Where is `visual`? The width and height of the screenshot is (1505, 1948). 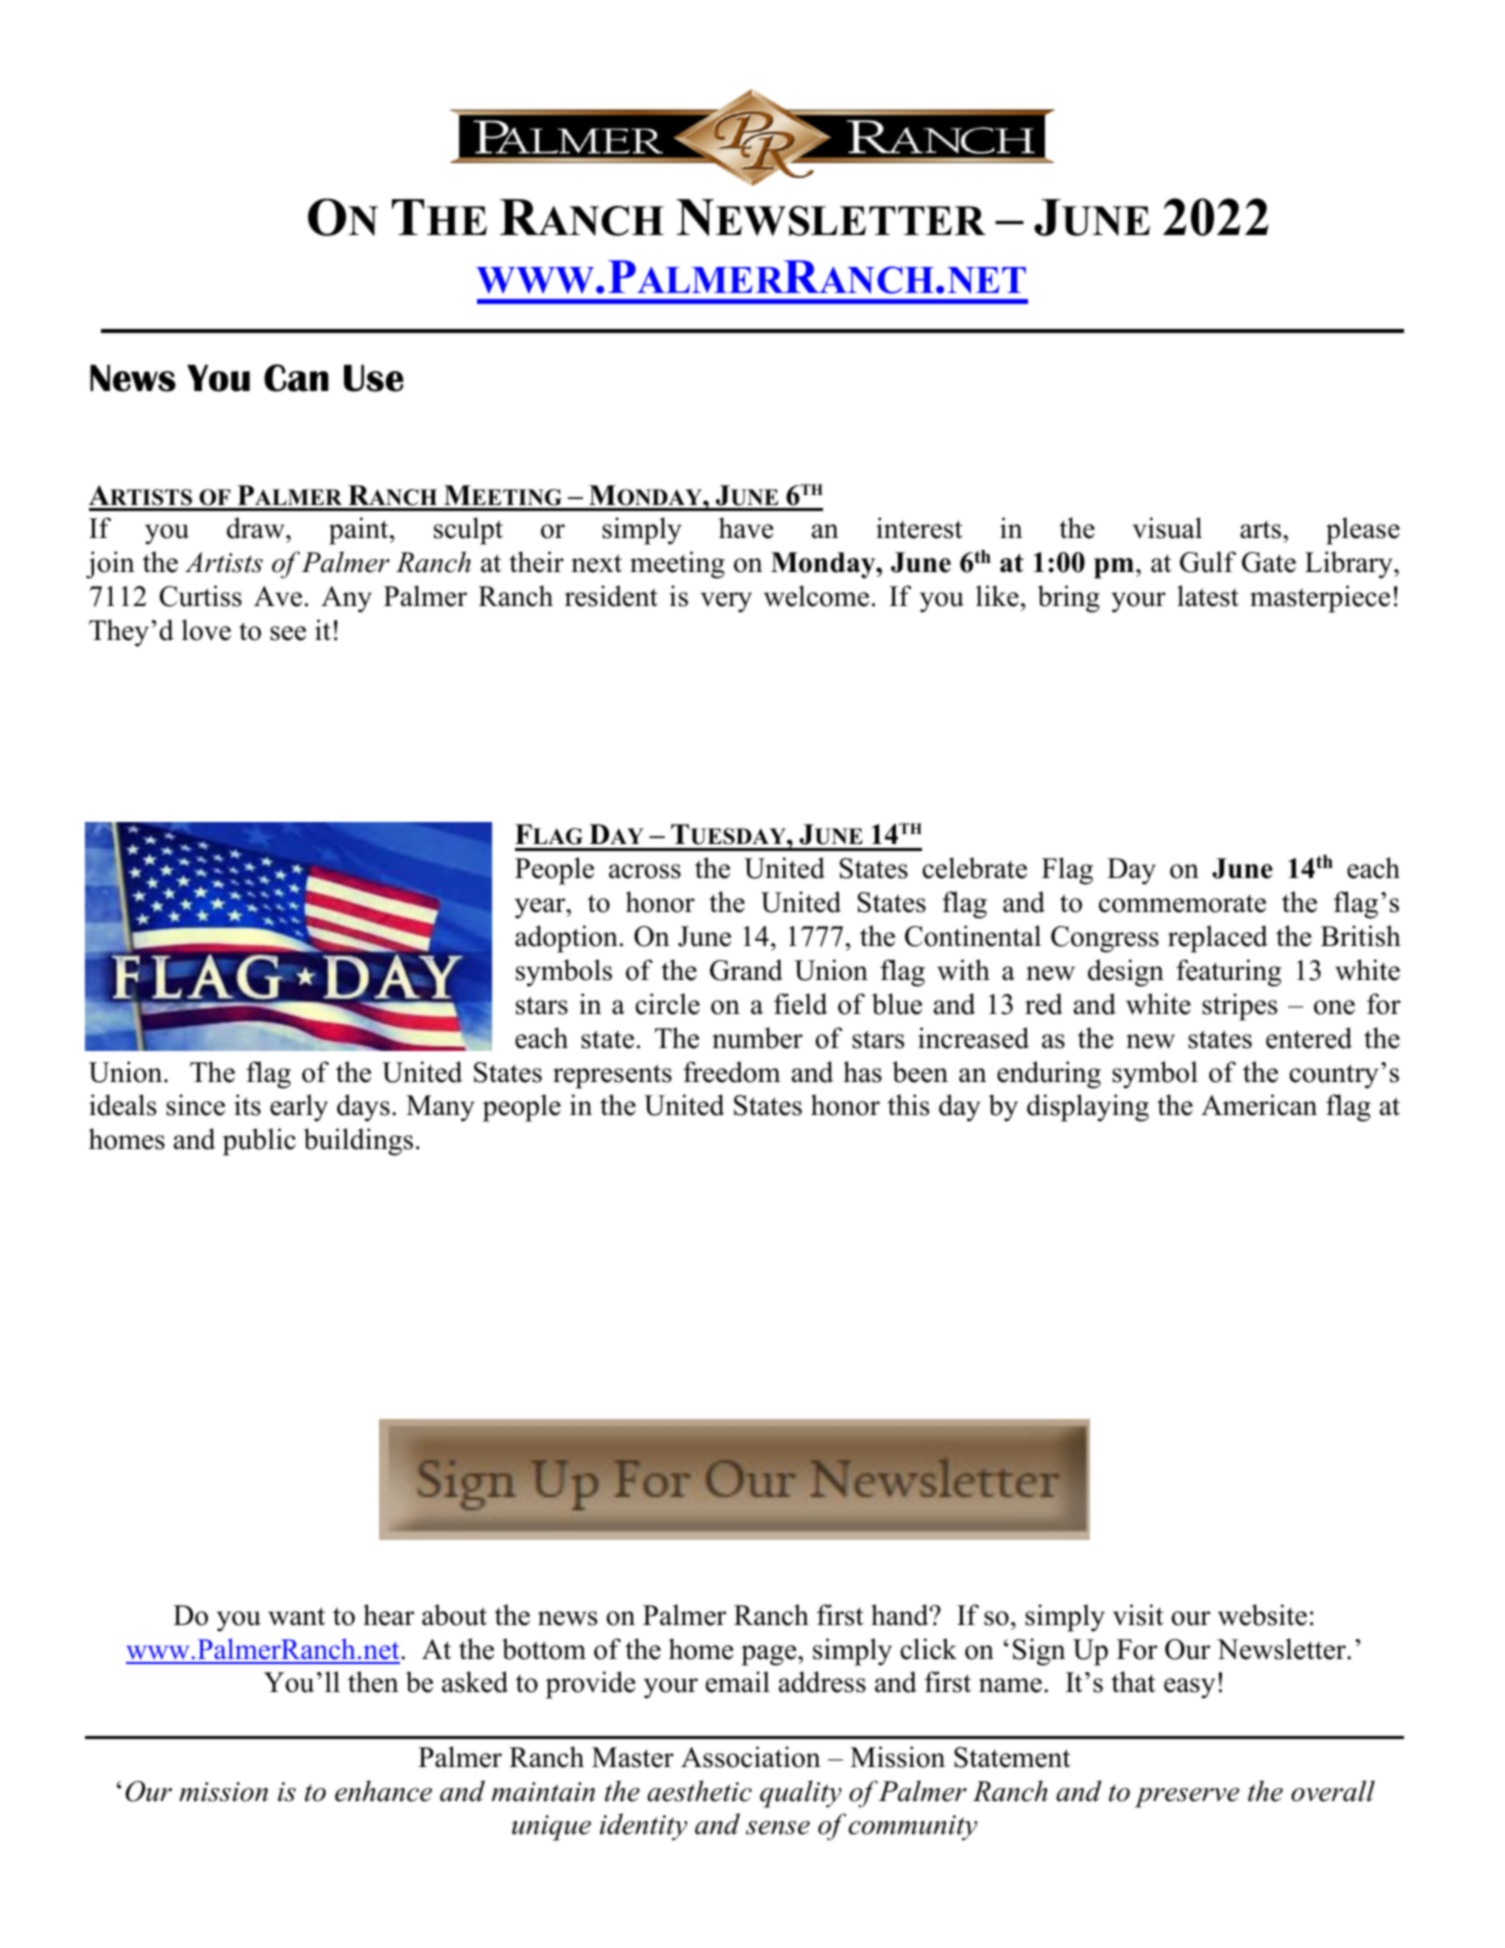
visual is located at coordinates (1167, 528).
